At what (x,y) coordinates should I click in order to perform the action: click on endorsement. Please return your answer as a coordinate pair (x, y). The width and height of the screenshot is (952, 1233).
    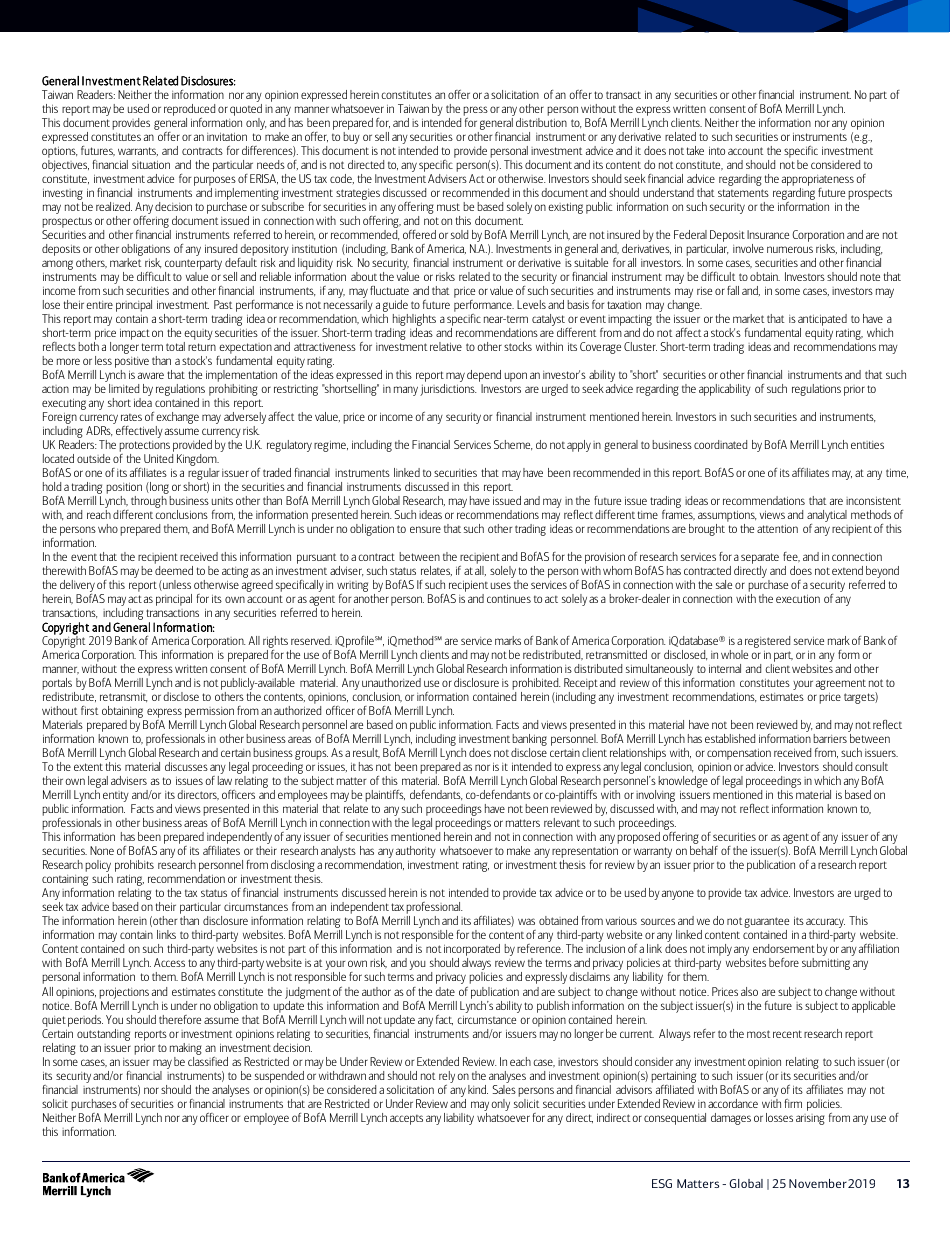
    Looking at the image, I should click on (784, 948).
